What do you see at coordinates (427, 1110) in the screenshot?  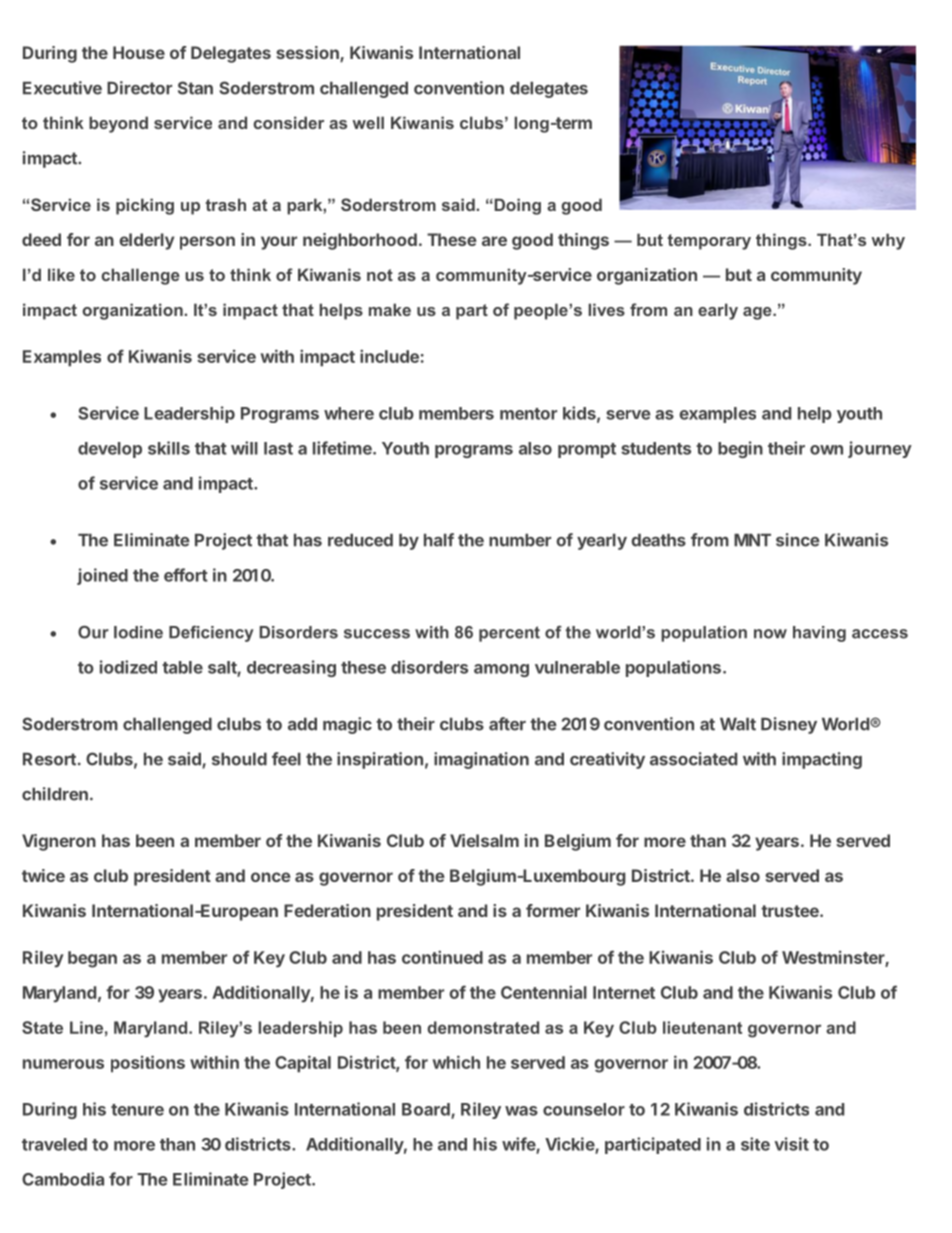 I see `Board` at bounding box center [427, 1110].
